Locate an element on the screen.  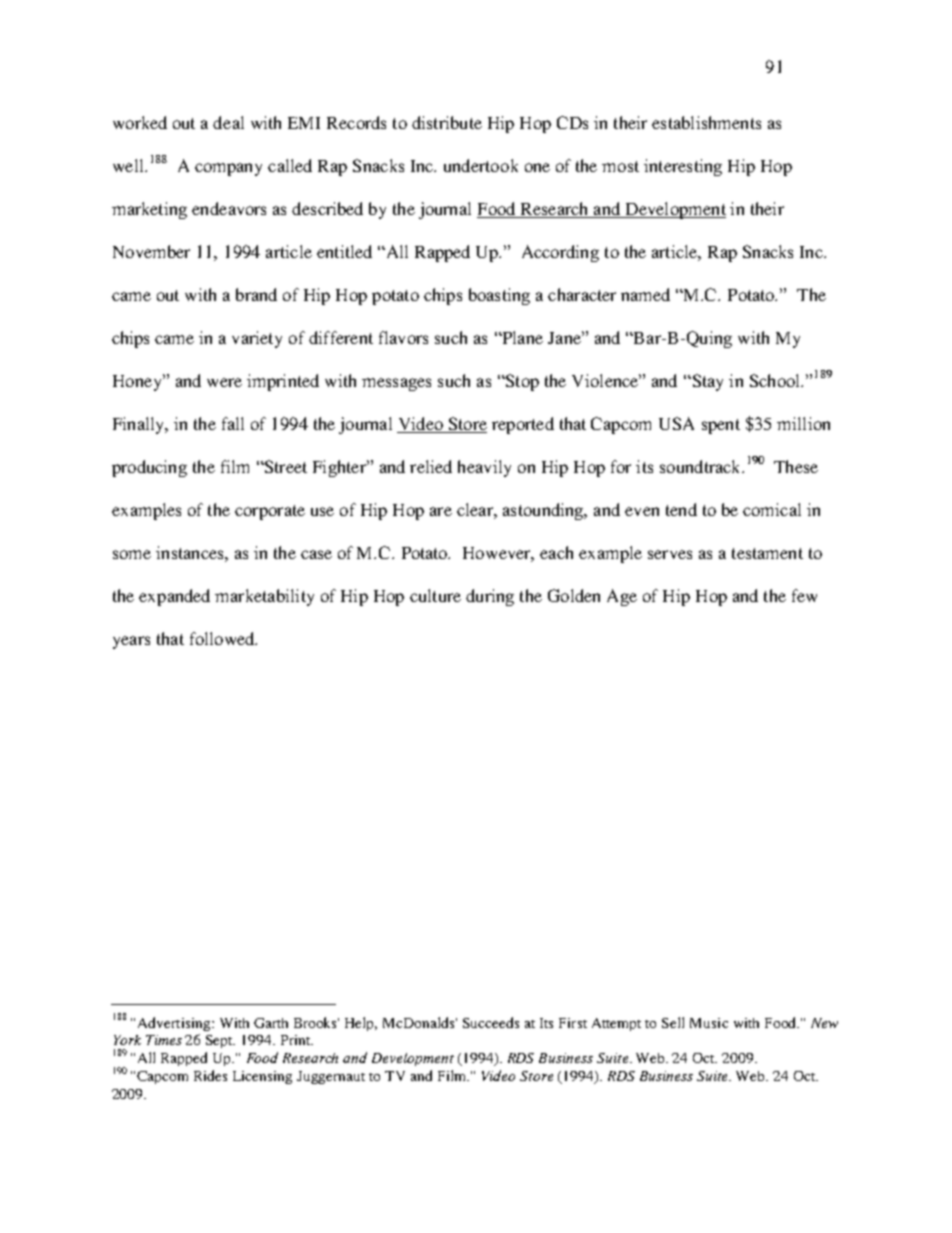
company is located at coordinates (228, 169).
